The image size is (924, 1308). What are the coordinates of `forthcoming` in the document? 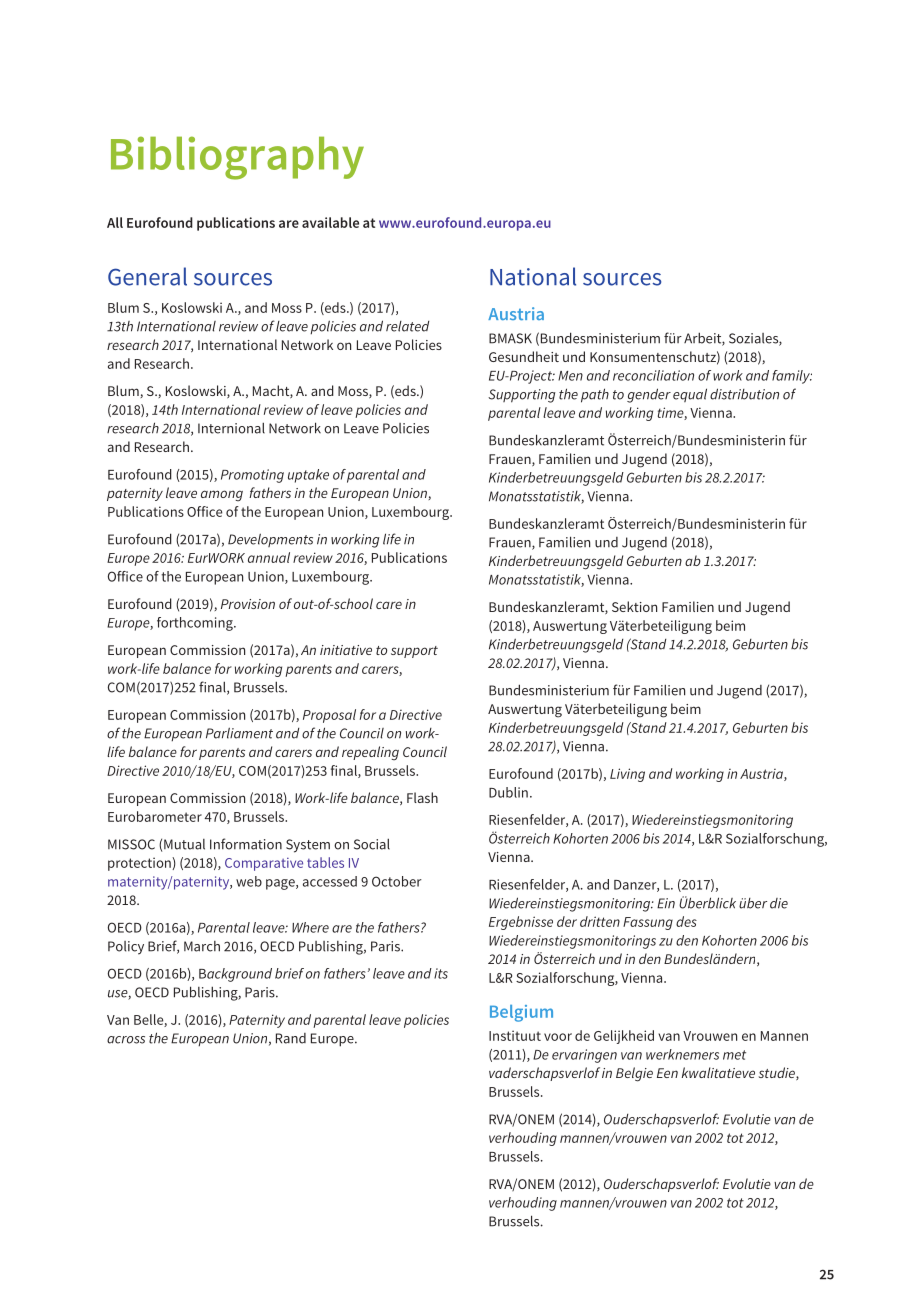 It's located at (196, 624).
